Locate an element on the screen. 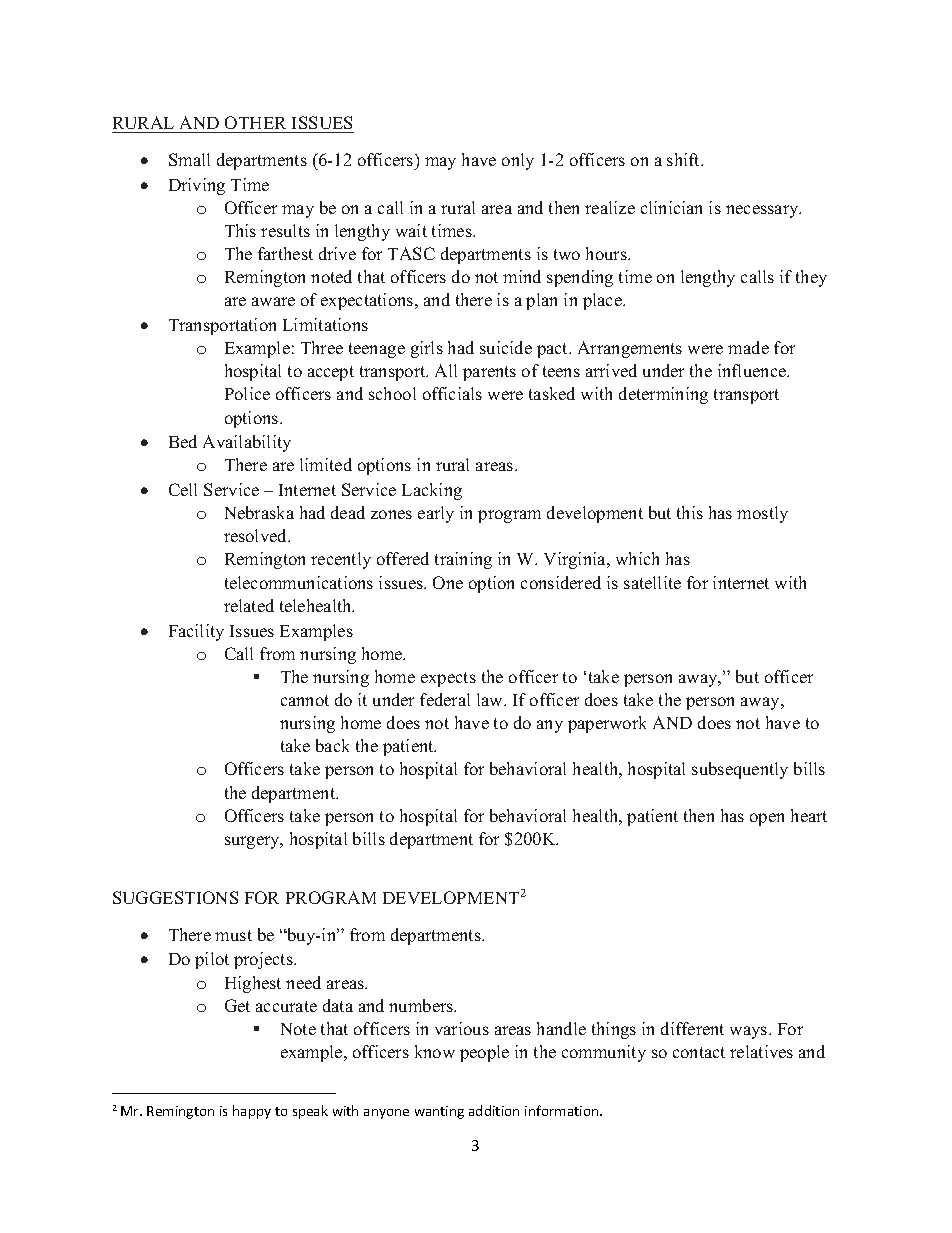 This screenshot has width=952, height=1233. OTHER is located at coordinates (255, 122).
